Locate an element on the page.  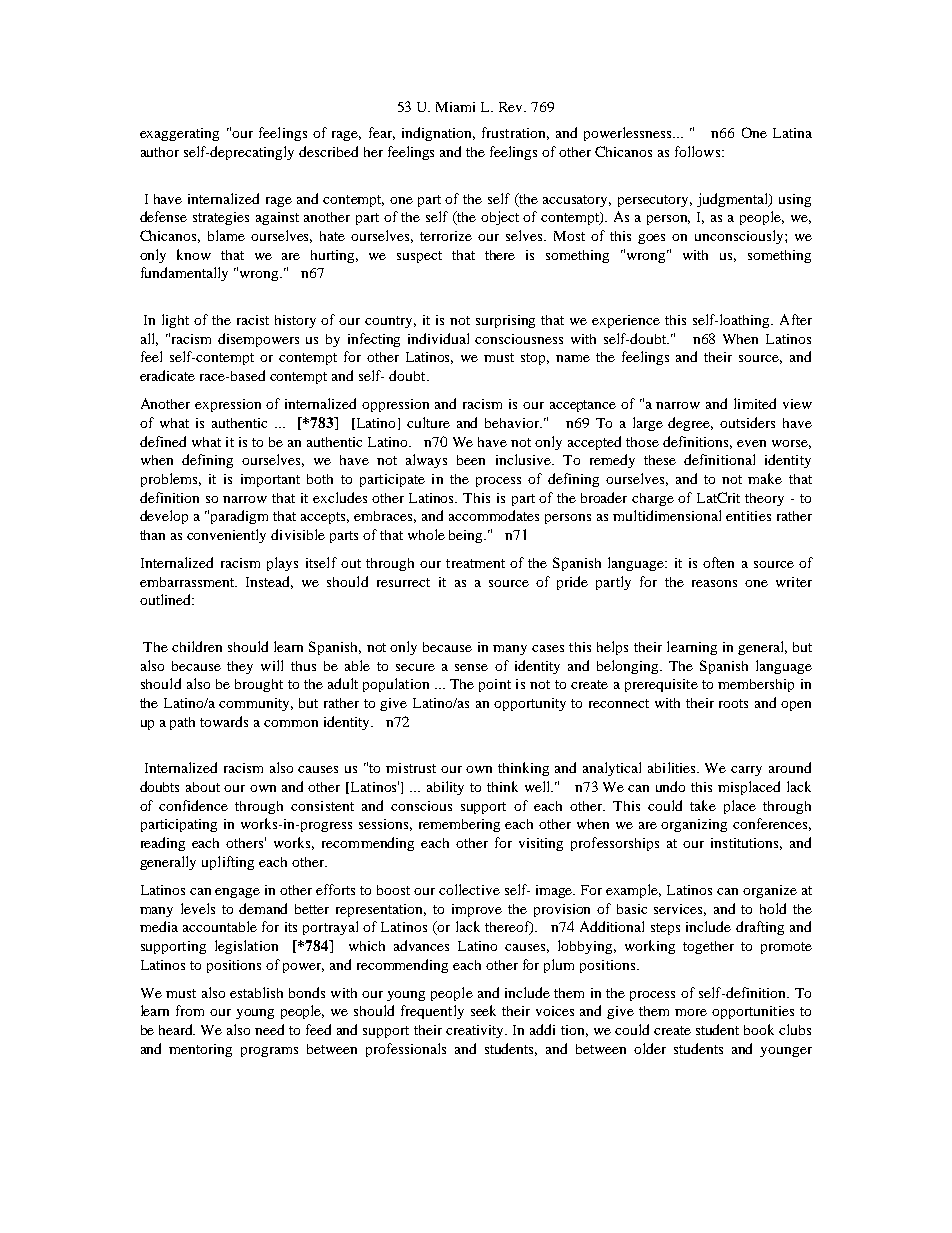
need is located at coordinates (269, 1029).
